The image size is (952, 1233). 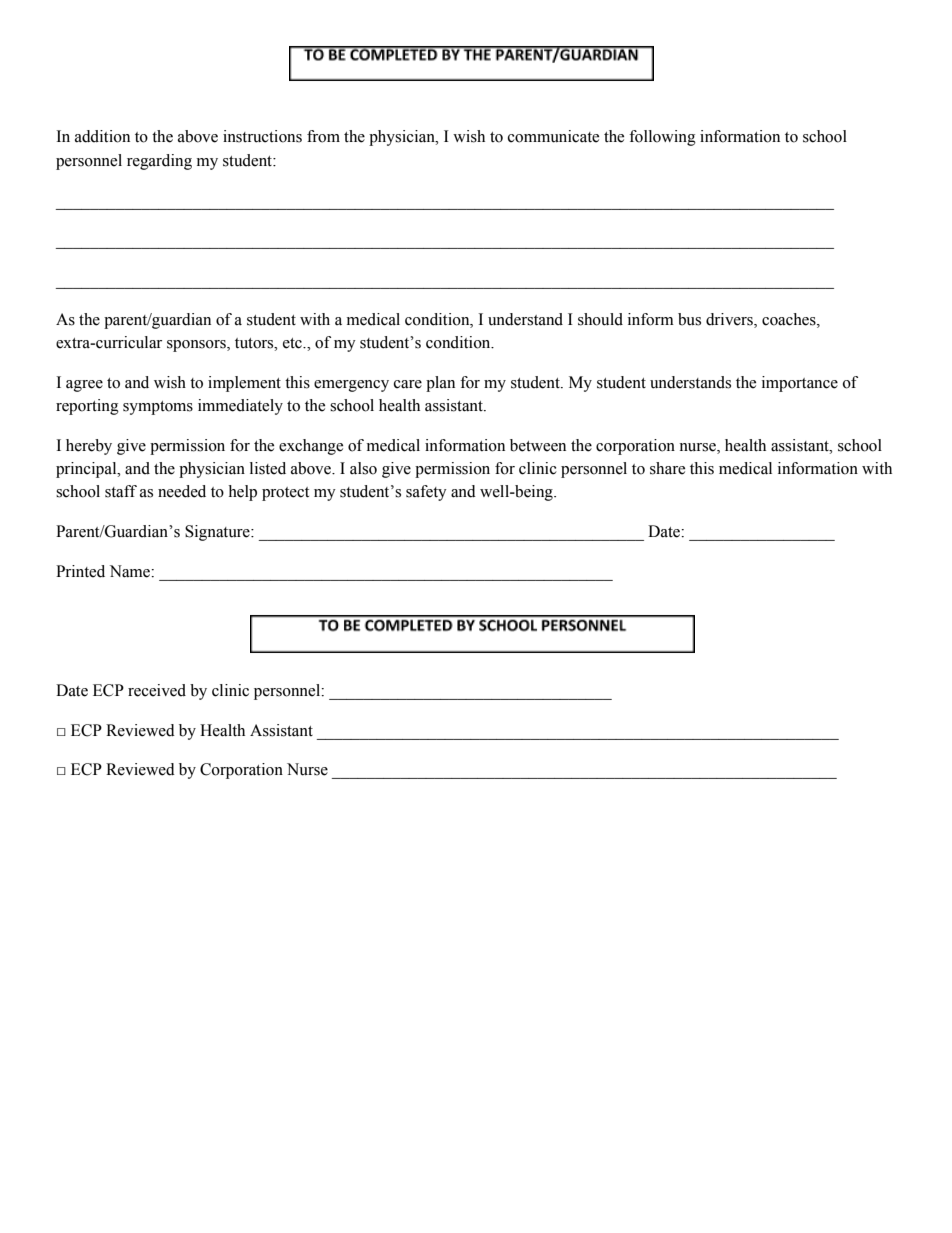 I want to click on plan, so click(x=440, y=384).
